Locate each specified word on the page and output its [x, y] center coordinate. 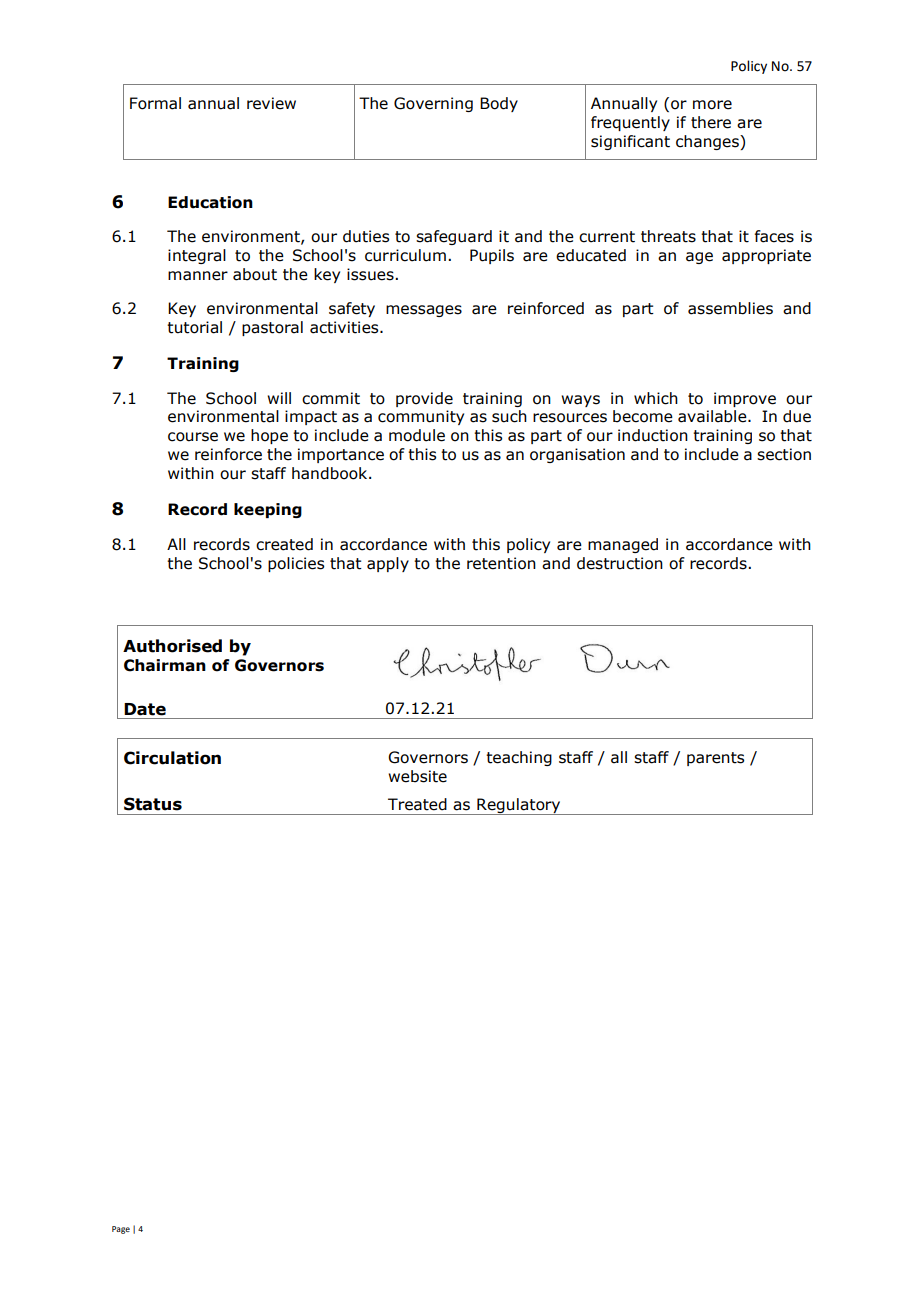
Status [153, 804]
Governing [433, 104]
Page [121, 1230]
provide [424, 399]
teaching [519, 758]
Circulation [172, 758]
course [193, 437]
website [417, 776]
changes [708, 142]
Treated [417, 804]
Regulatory [519, 806]
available [713, 416]
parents [715, 759]
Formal [155, 103]
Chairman [165, 665]
